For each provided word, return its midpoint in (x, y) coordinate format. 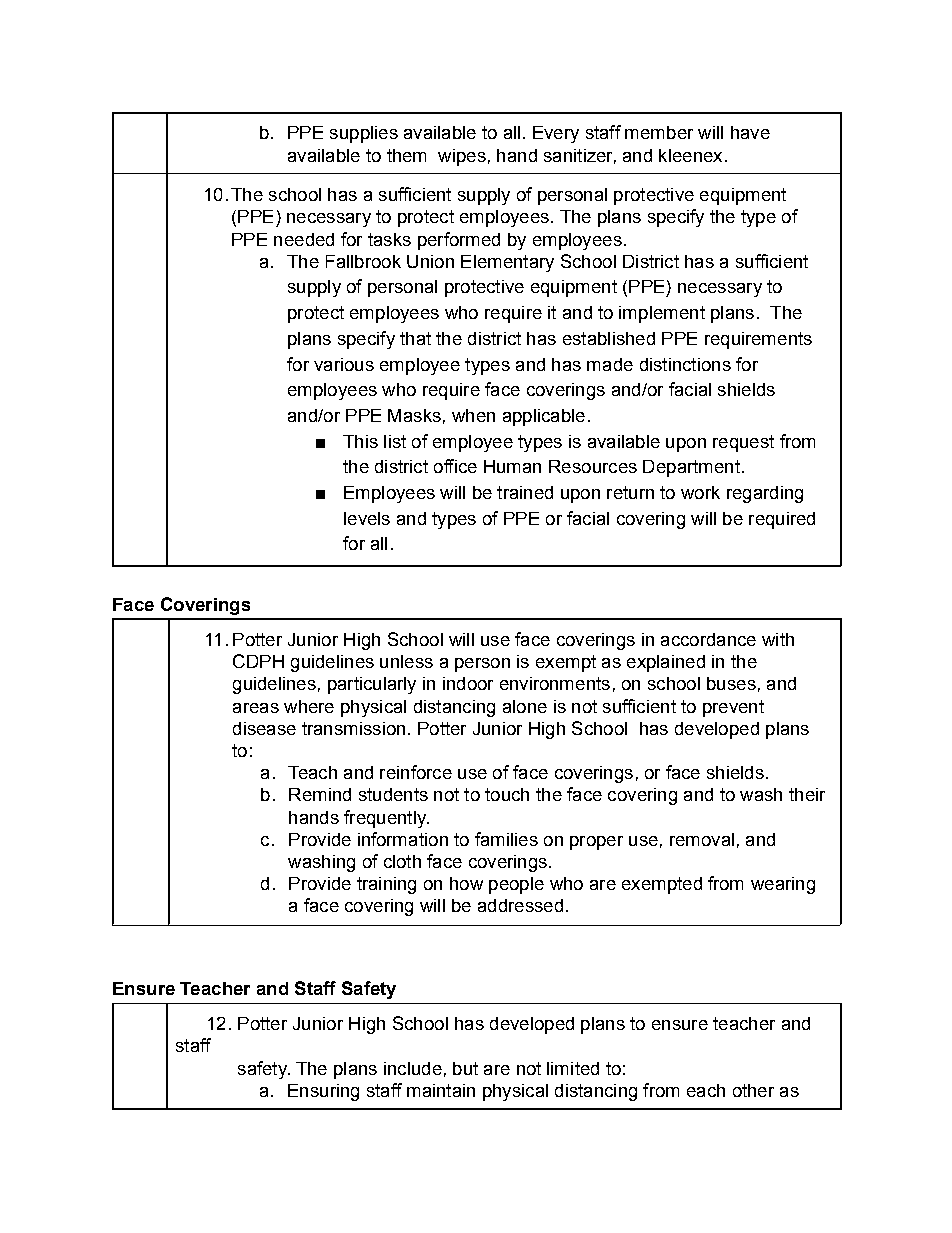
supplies (364, 134)
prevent (733, 708)
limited (573, 1068)
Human (512, 466)
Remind (320, 794)
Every (556, 134)
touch (507, 794)
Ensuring (323, 1092)
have (750, 132)
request (743, 443)
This (360, 441)
